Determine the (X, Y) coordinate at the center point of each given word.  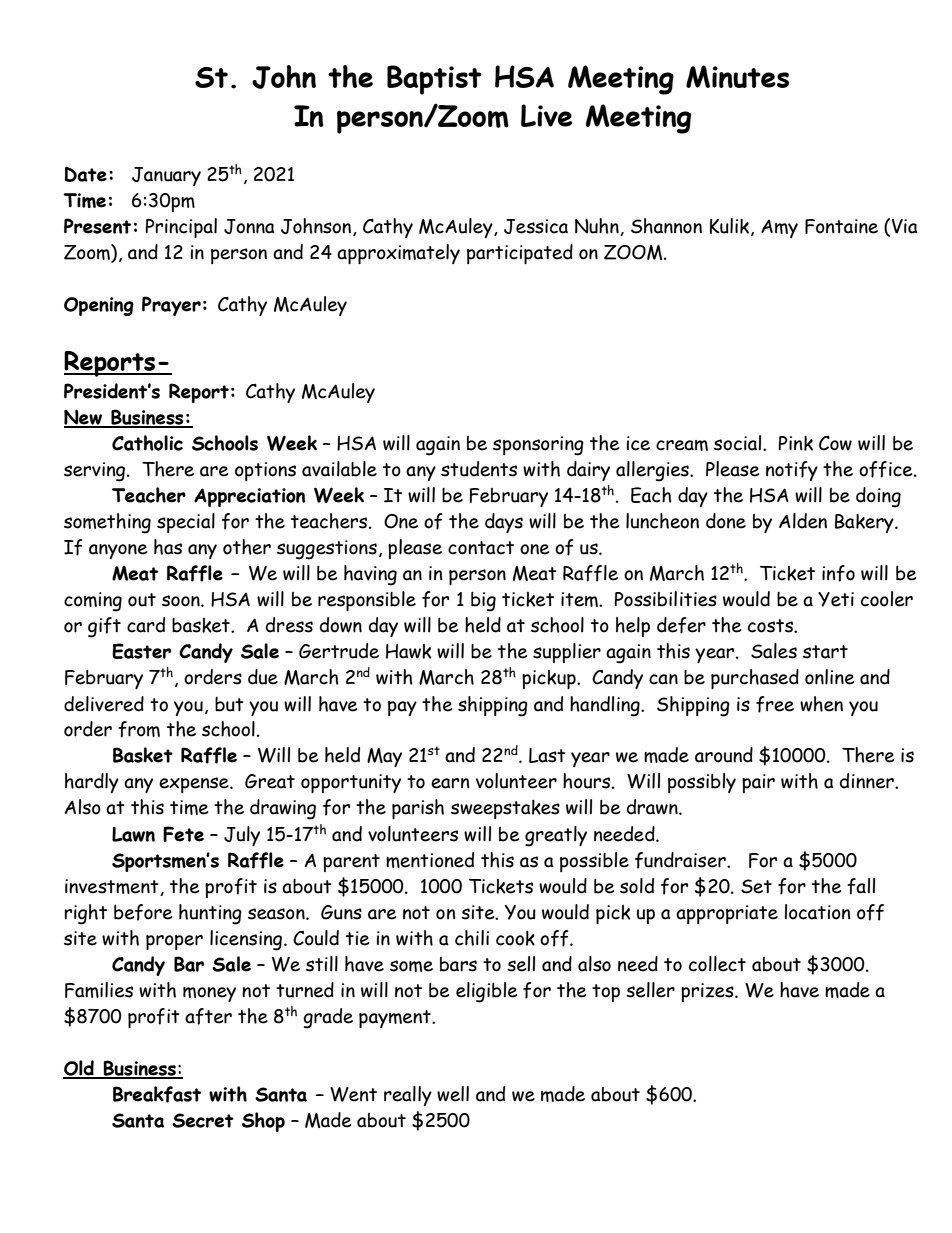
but (229, 704)
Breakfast (157, 1094)
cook (515, 938)
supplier (567, 653)
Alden (803, 521)
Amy (779, 228)
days (504, 523)
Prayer (171, 306)
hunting (210, 914)
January (166, 176)
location (817, 912)
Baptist (434, 80)
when (821, 704)
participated (520, 254)
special (186, 523)
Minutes (737, 76)
